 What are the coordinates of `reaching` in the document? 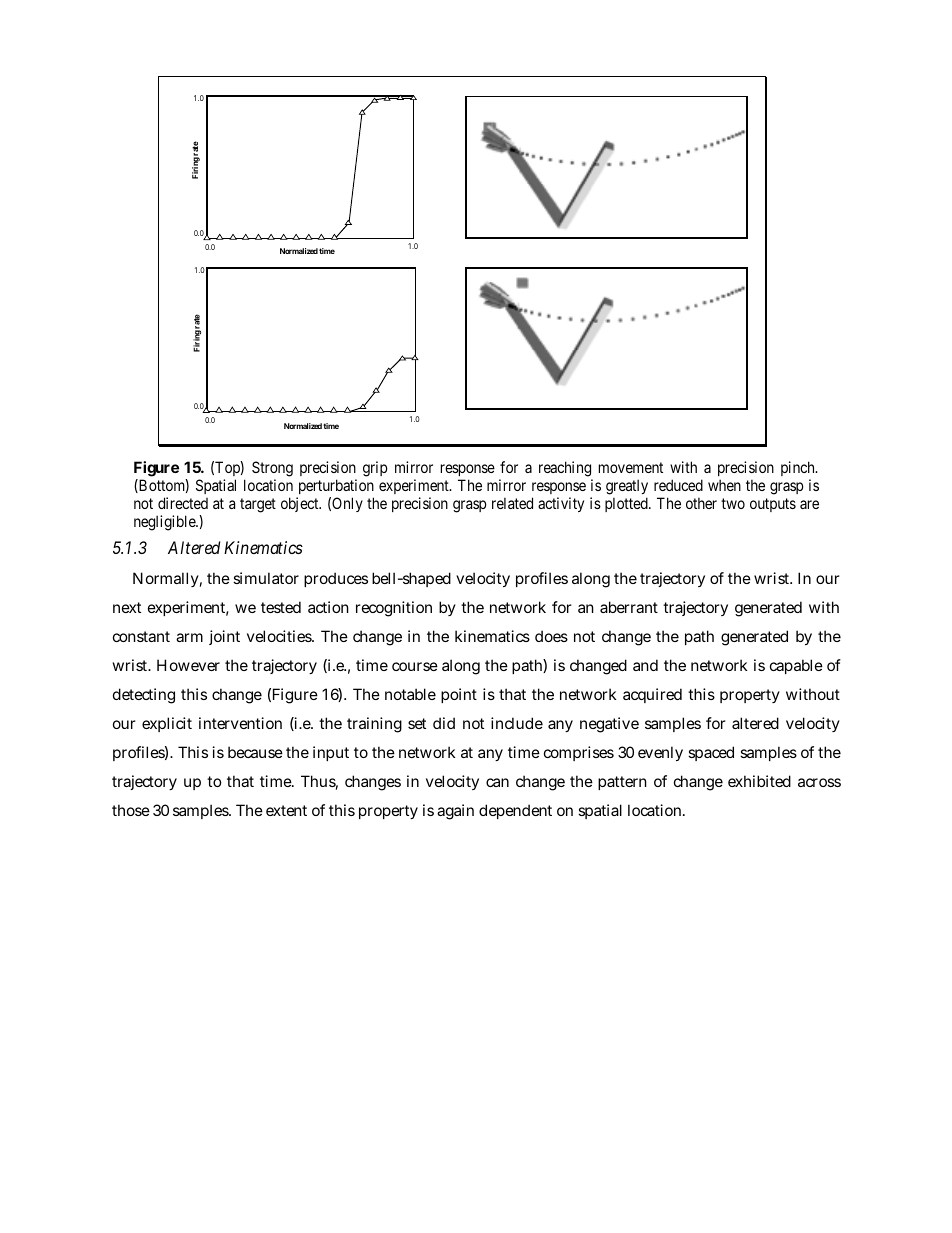 It's located at (565, 469).
